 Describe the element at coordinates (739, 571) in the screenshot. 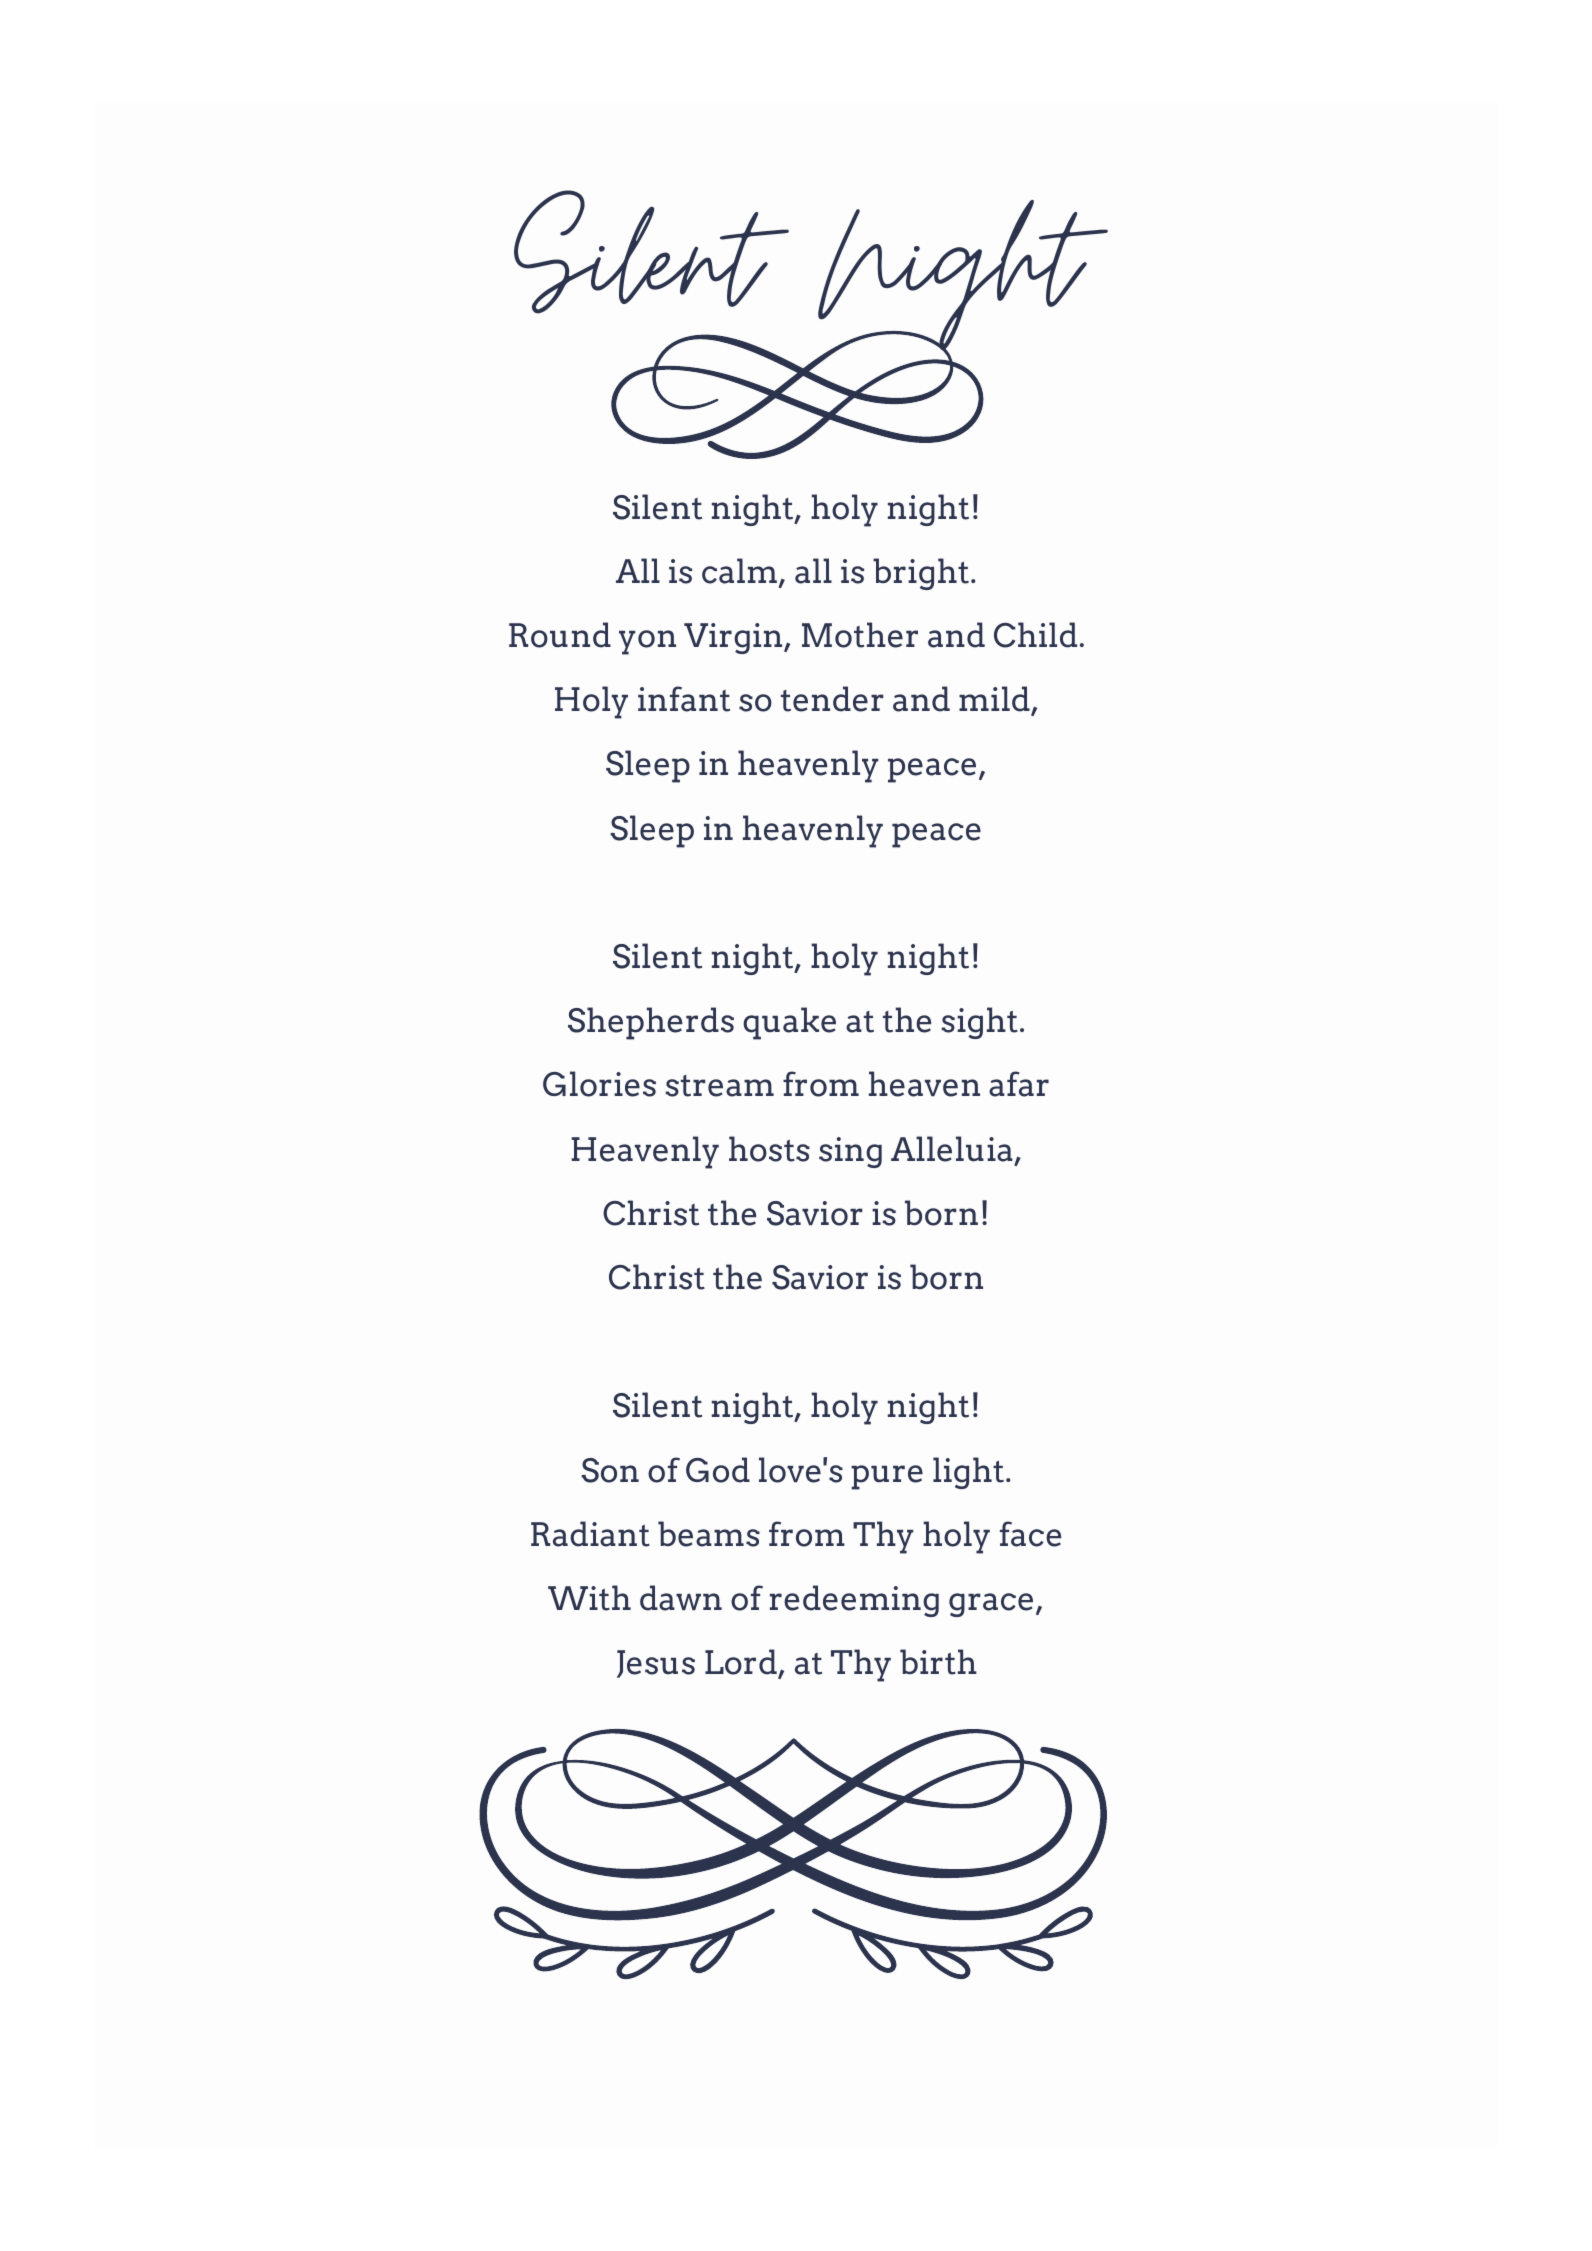

I see `calm` at that location.
